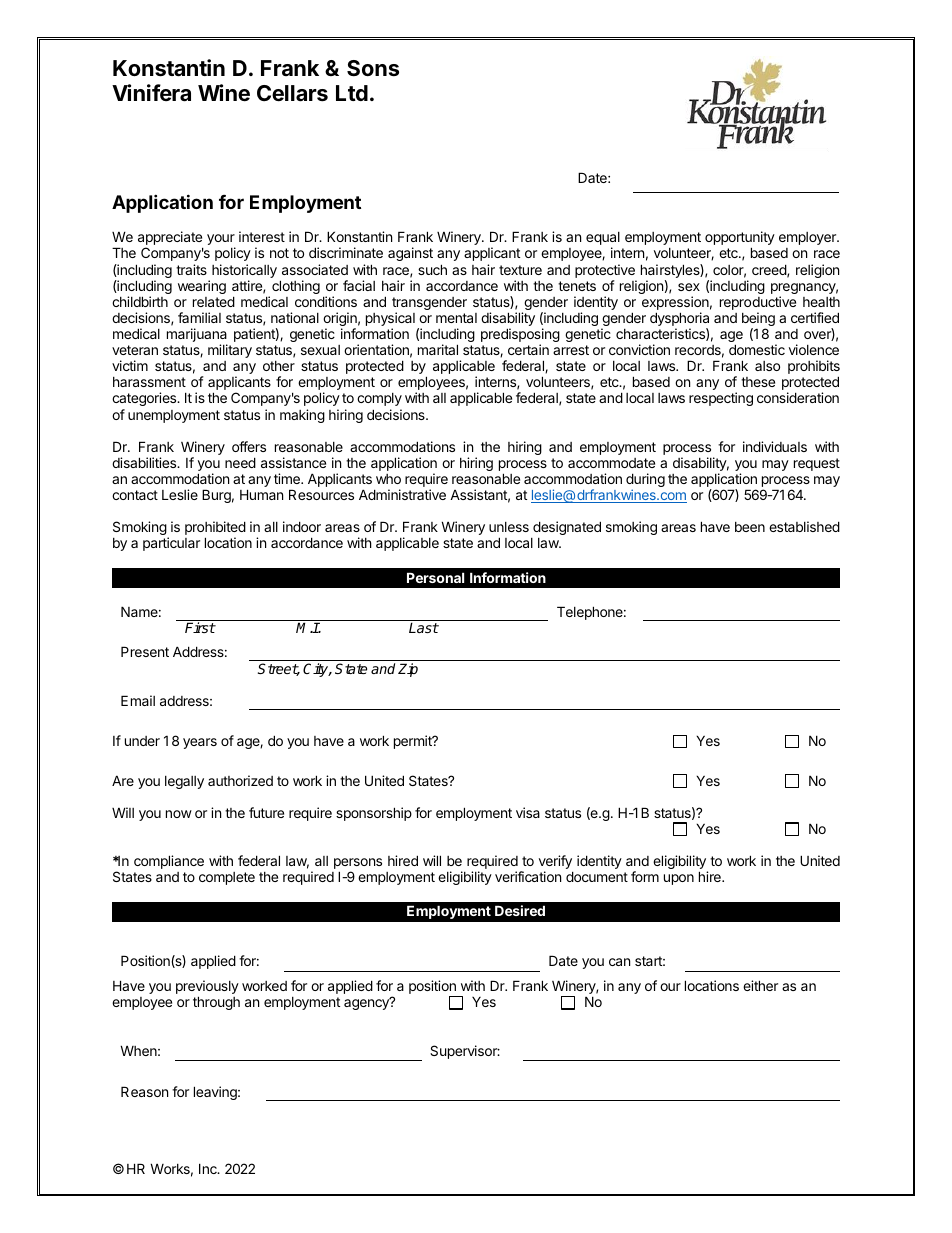  I want to click on prohibited, so click(215, 529).
